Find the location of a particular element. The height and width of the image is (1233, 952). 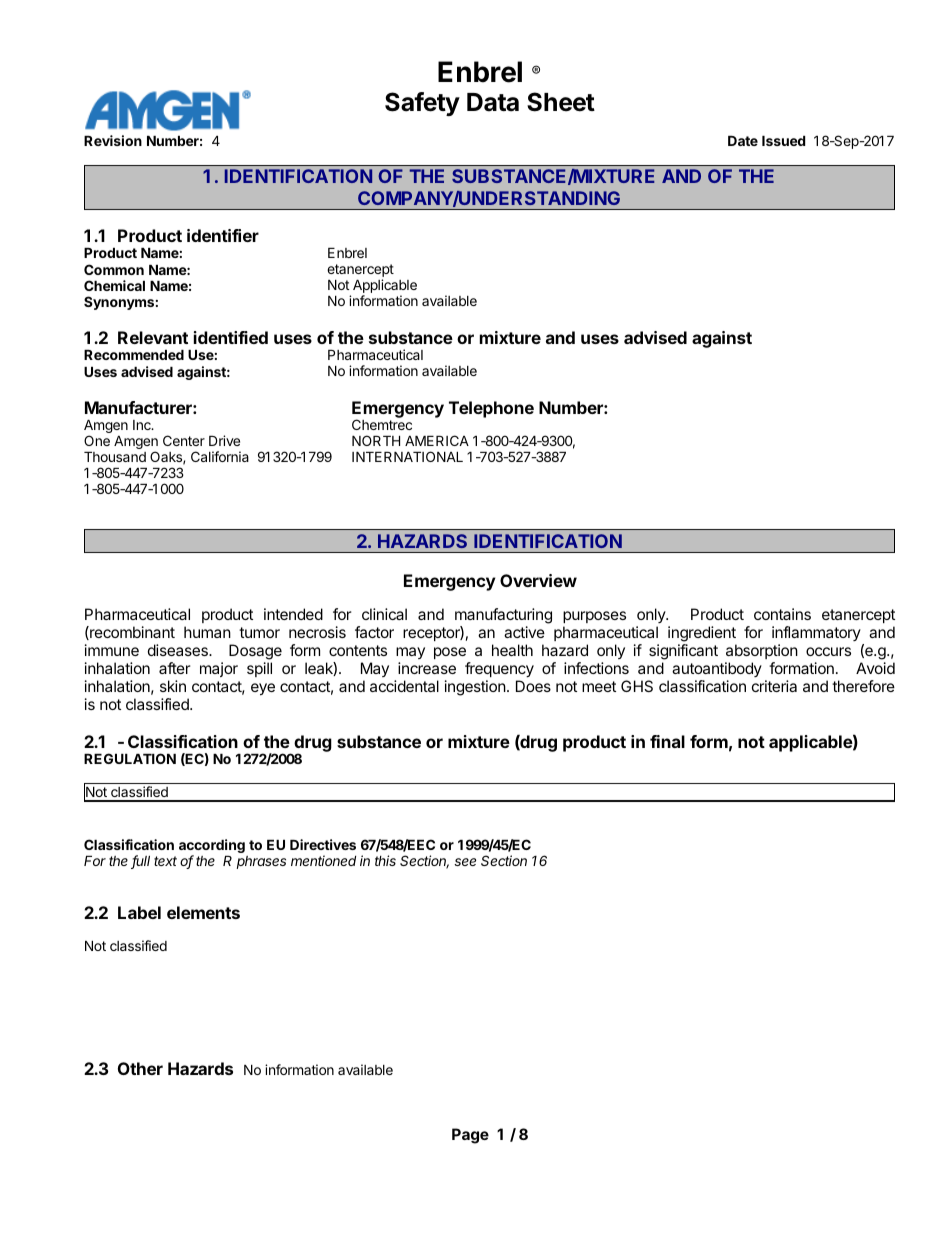

Revision is located at coordinates (113, 140).
